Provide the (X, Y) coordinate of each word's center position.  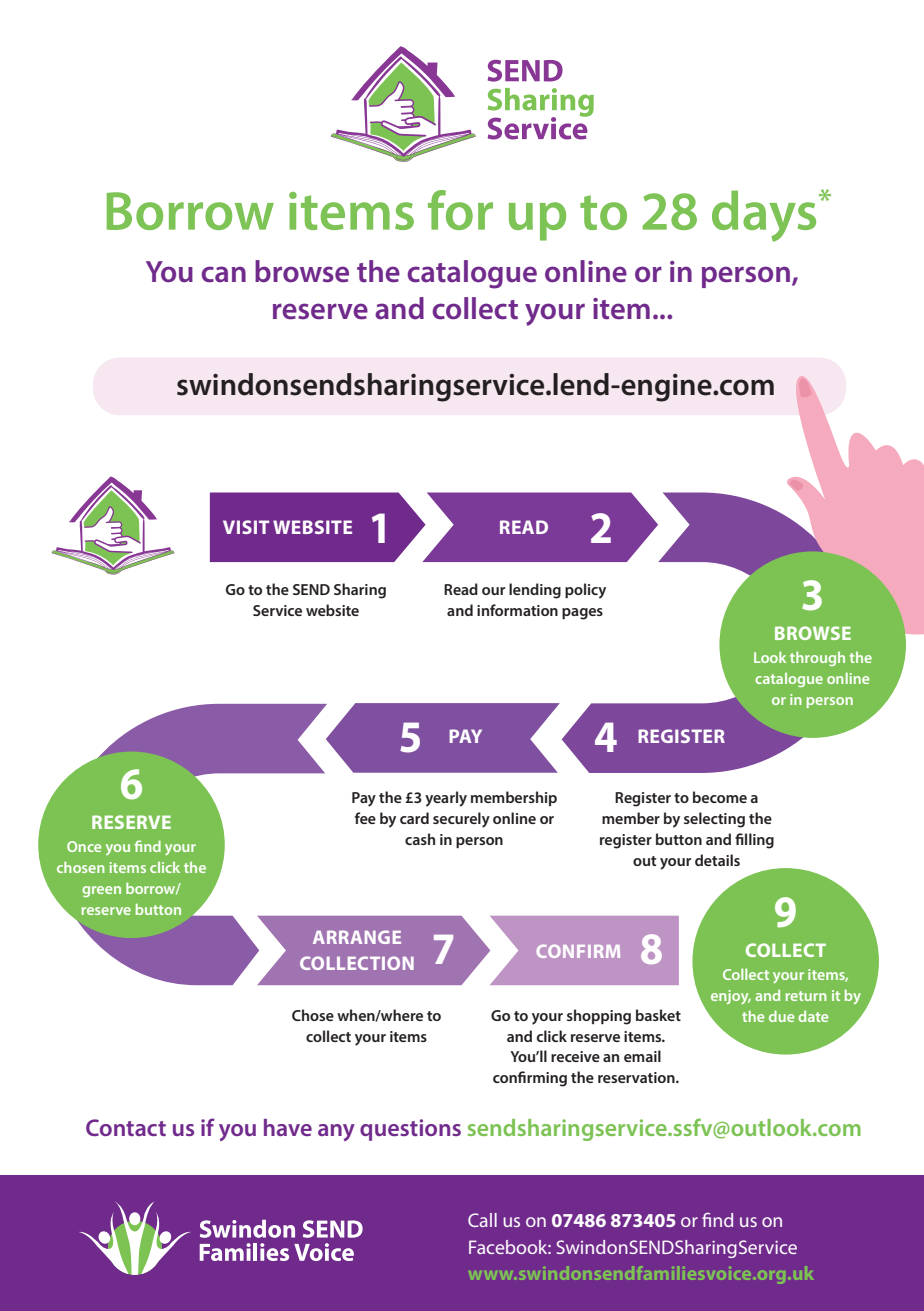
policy (585, 591)
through (817, 658)
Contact (126, 1127)
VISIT (246, 527)
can (223, 274)
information (517, 610)
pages (582, 614)
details (717, 860)
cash (420, 839)
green (101, 891)
